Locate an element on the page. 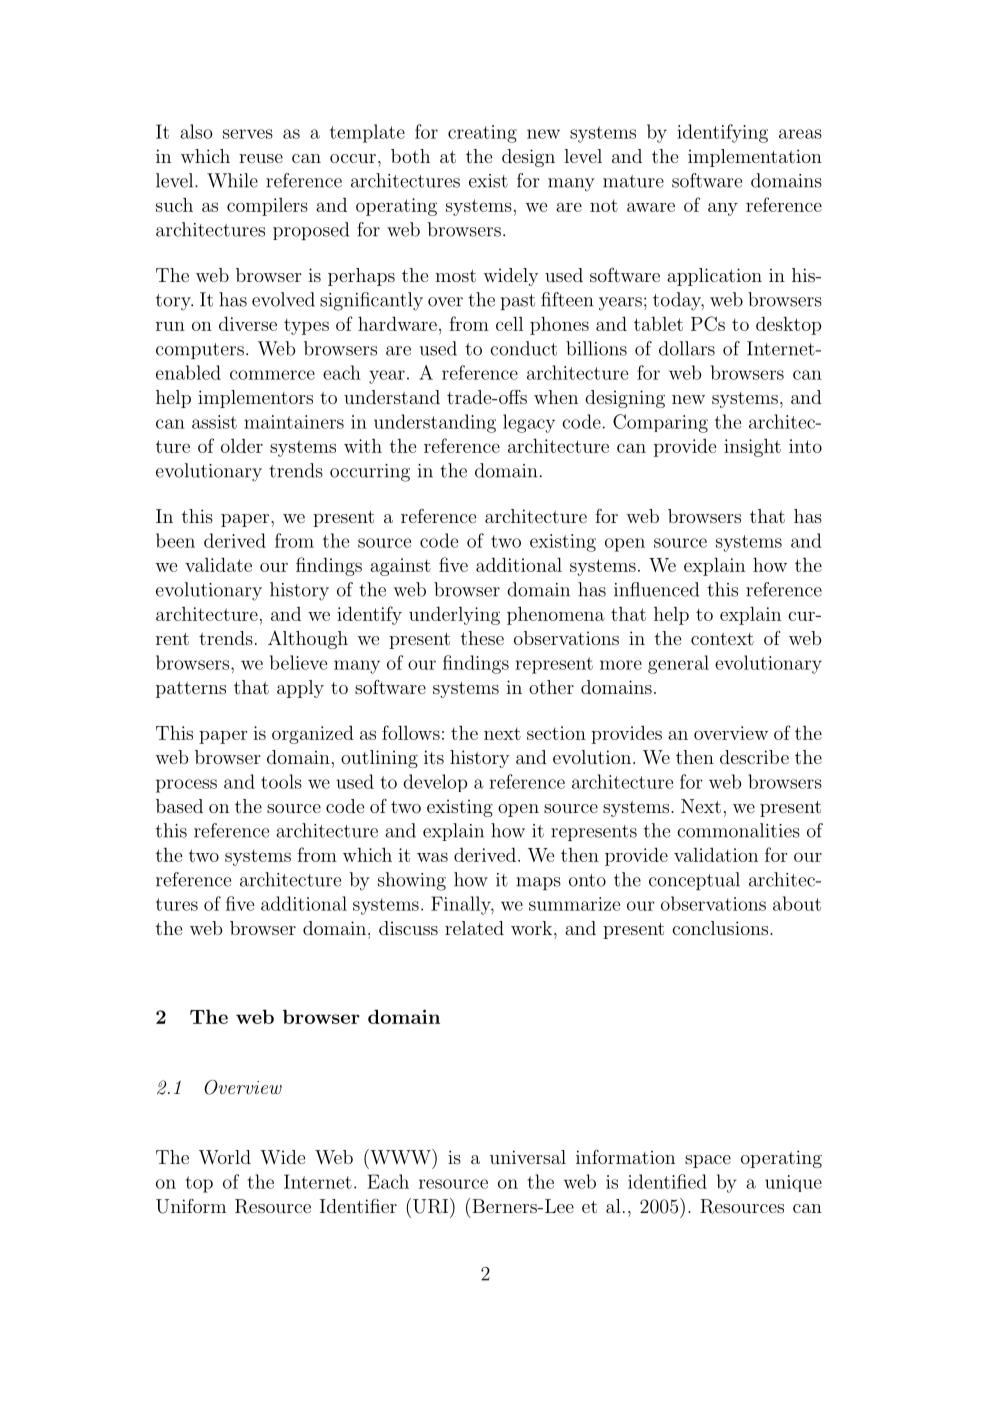  context is located at coordinates (722, 639).
